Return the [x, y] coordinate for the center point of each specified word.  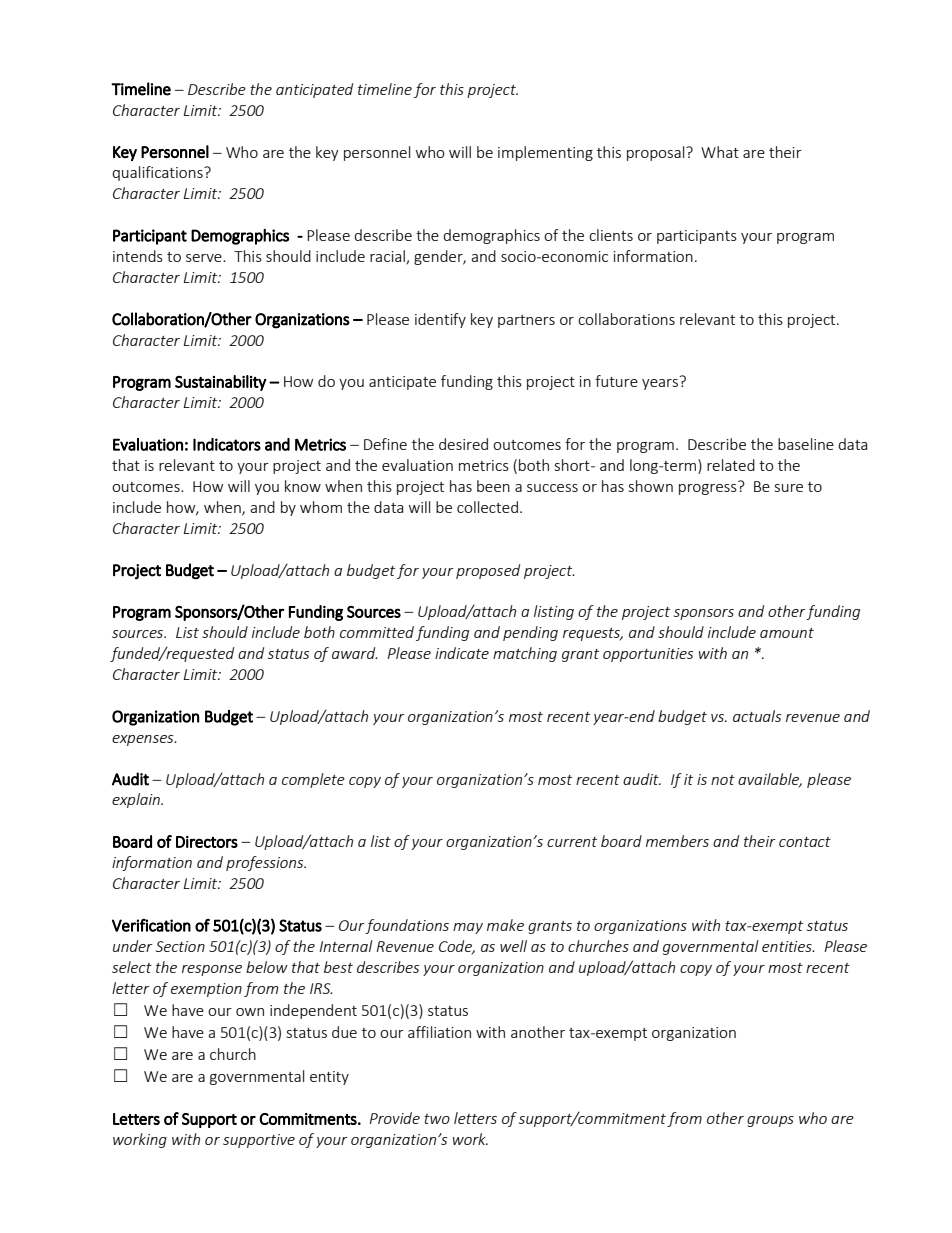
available [770, 780]
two [437, 1119]
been [493, 486]
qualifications [158, 173]
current [572, 842]
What [720, 152]
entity [329, 1078]
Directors [207, 842]
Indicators [227, 444]
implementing [545, 153]
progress [709, 488]
